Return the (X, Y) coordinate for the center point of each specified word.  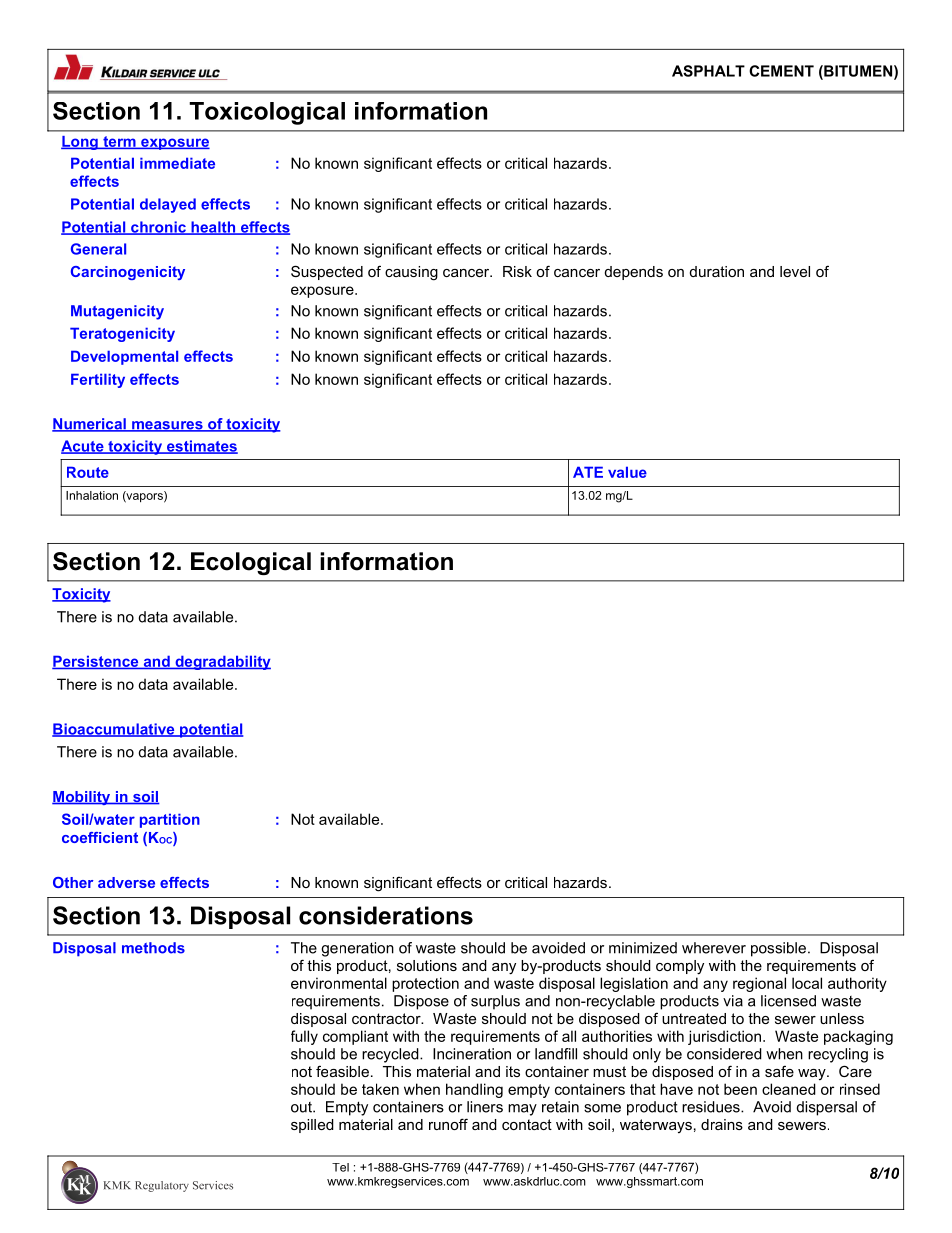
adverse (126, 882)
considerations (386, 915)
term (119, 142)
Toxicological (267, 113)
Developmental (124, 357)
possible (778, 949)
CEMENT (781, 71)
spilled (312, 1126)
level (795, 271)
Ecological (251, 563)
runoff (448, 1124)
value (627, 472)
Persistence (96, 662)
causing (411, 273)
